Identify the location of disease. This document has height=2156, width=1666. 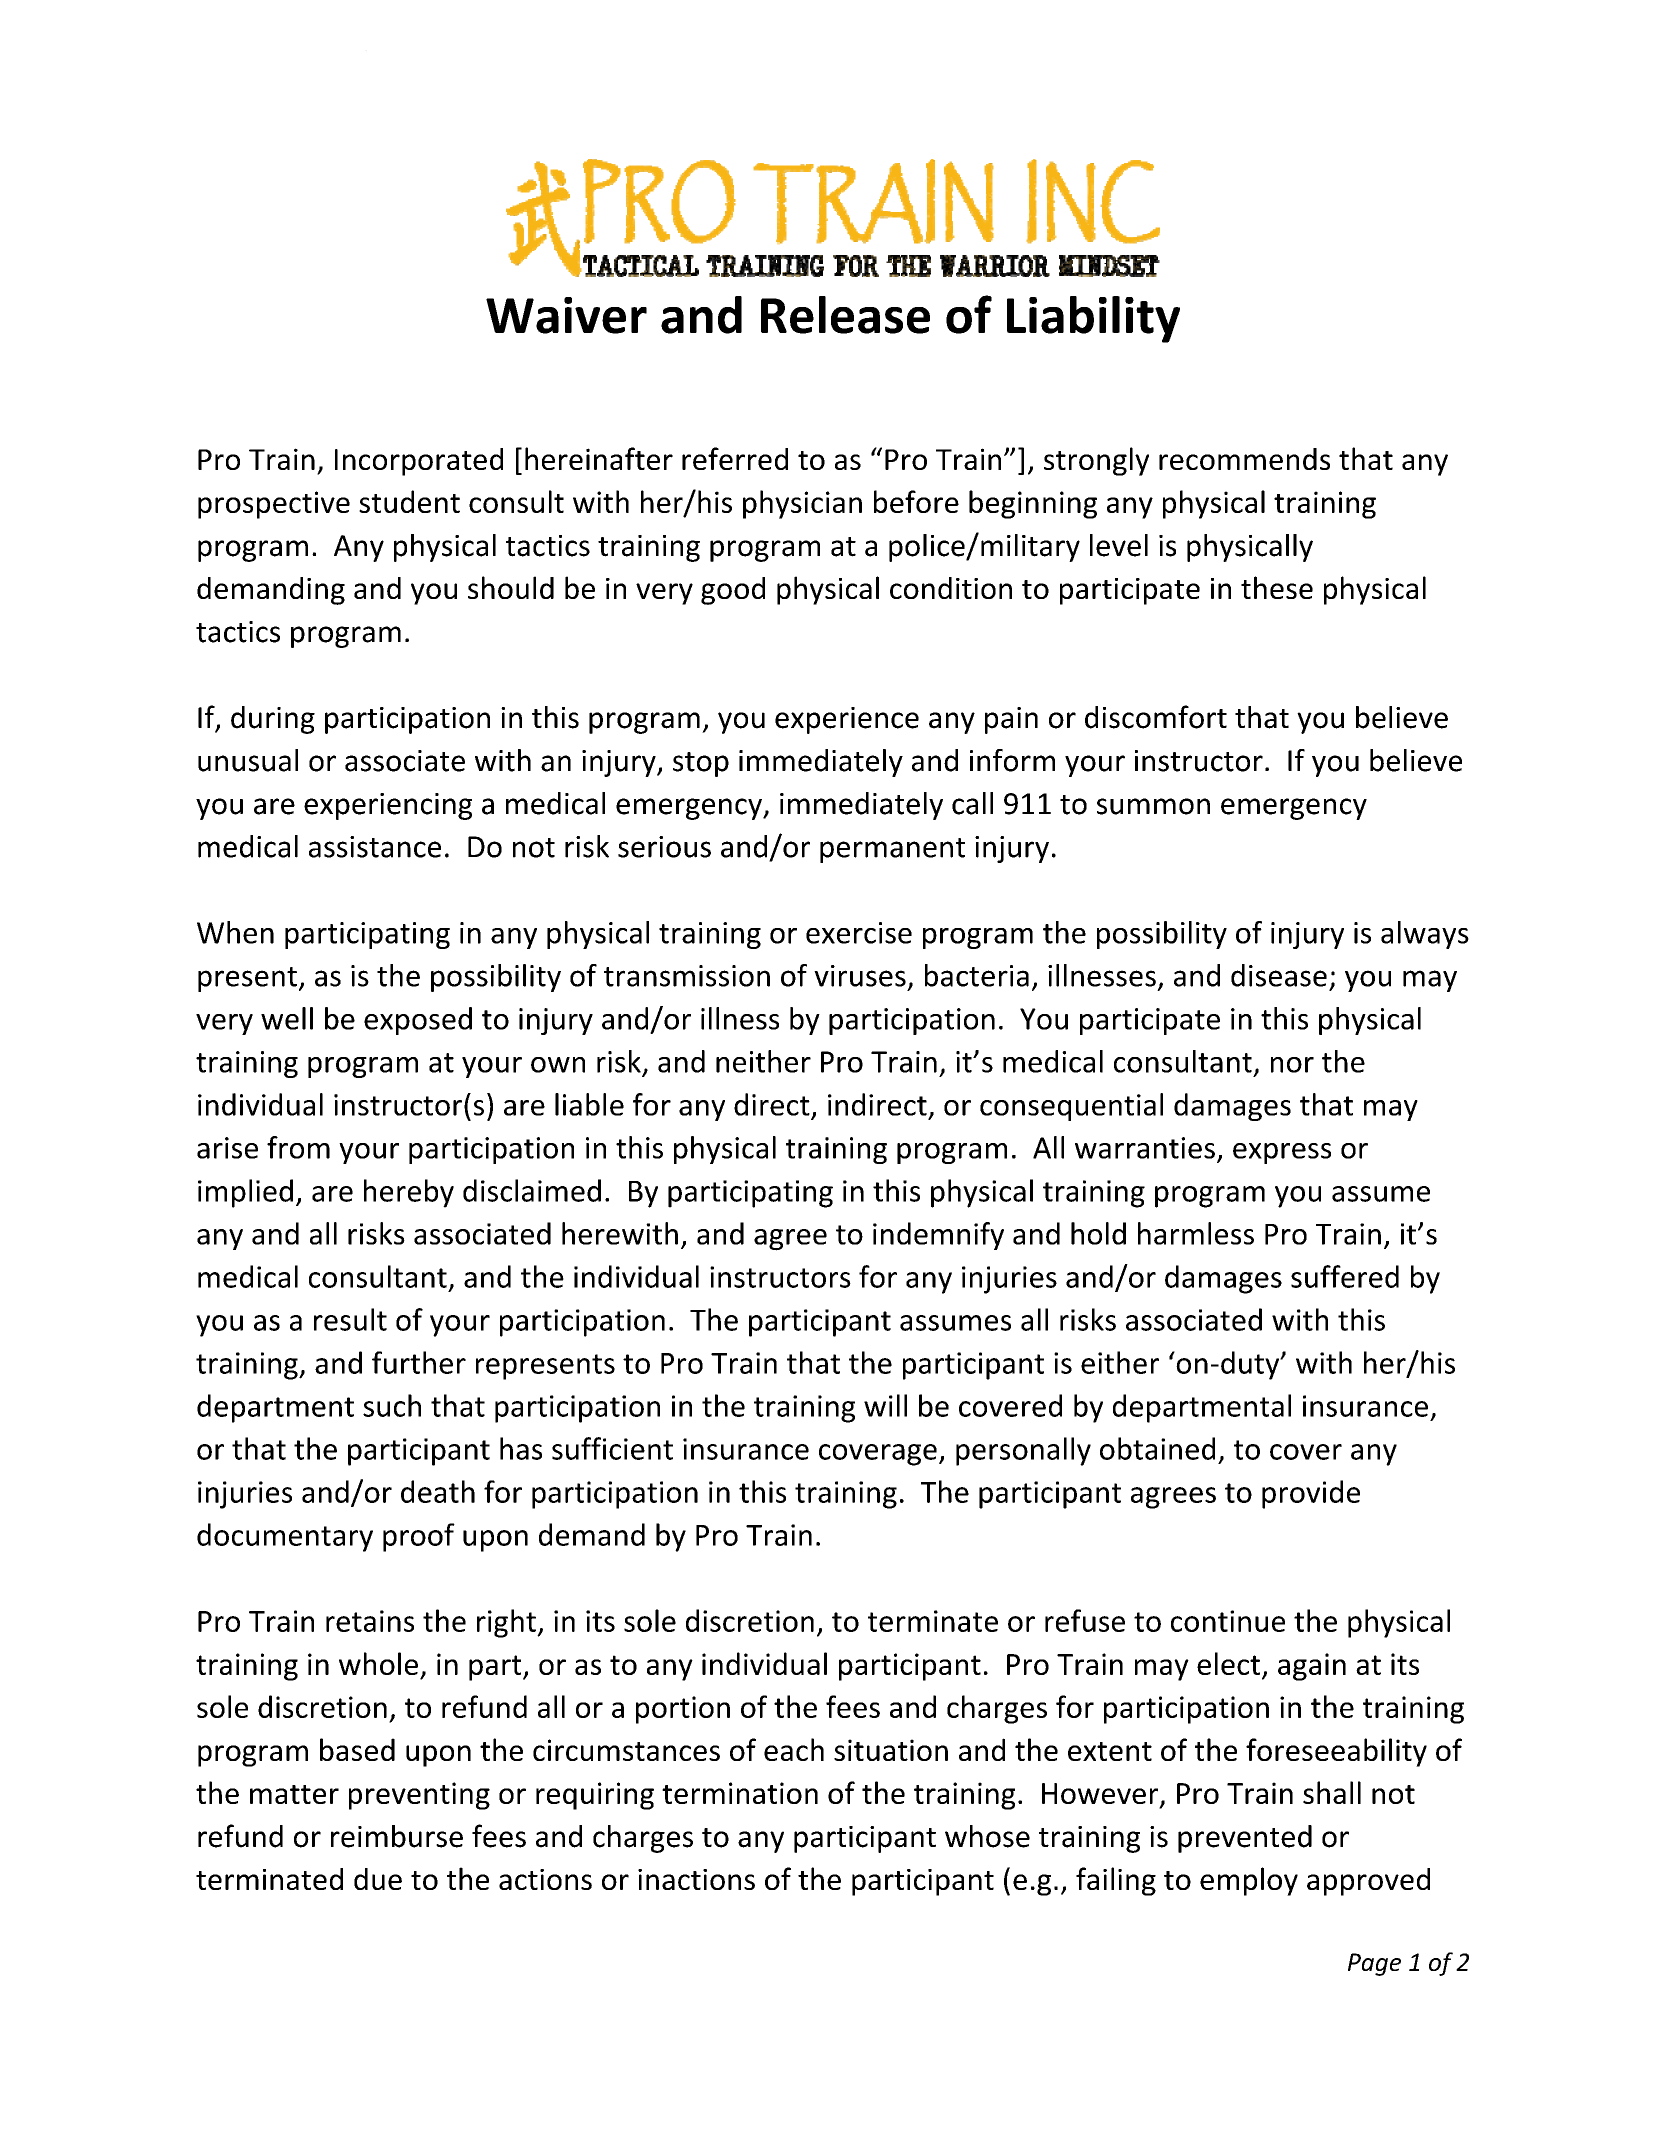
(1279, 975).
